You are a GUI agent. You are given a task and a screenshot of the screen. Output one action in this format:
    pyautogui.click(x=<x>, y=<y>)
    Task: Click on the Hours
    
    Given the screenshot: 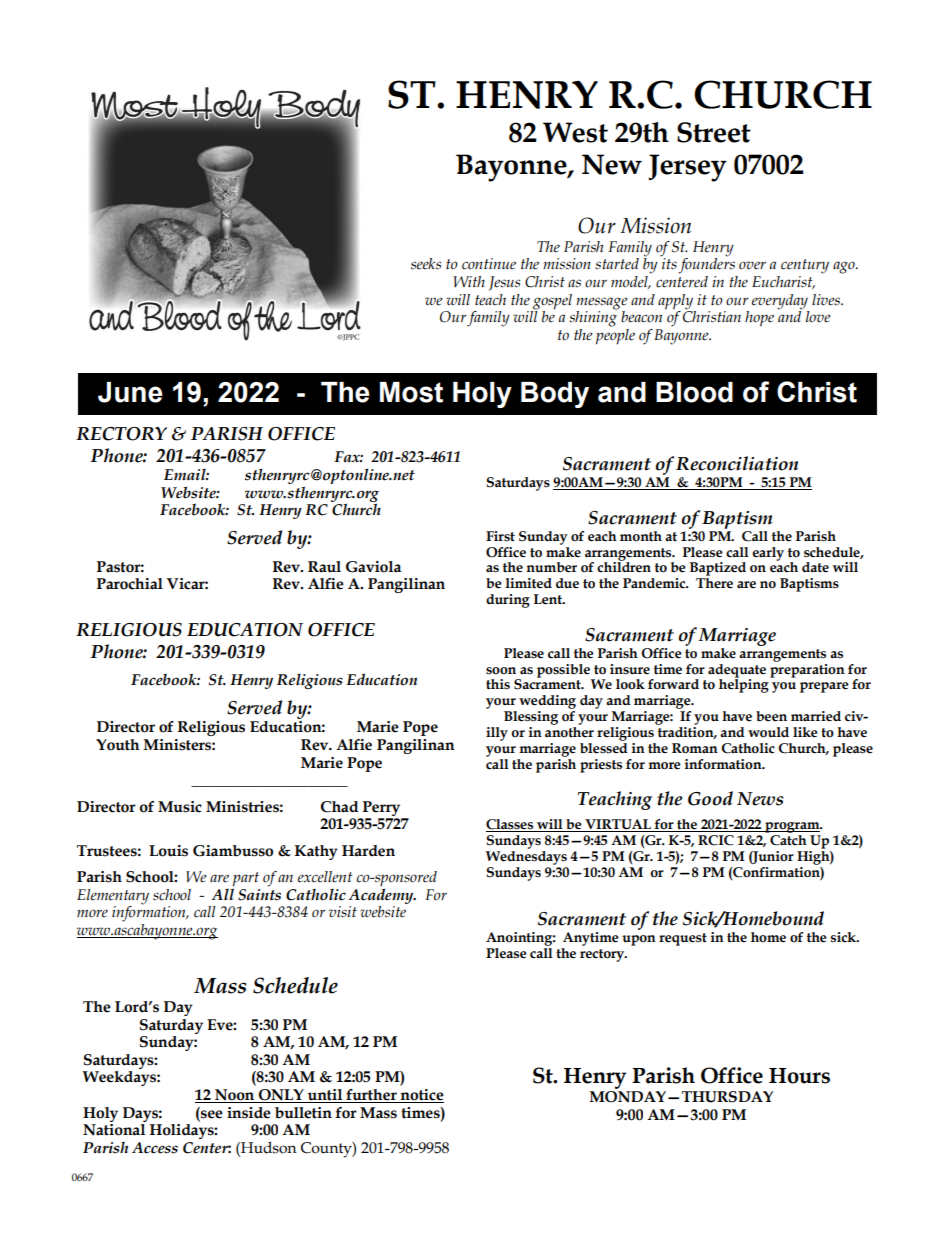 What is the action you would take?
    pyautogui.click(x=799, y=1076)
